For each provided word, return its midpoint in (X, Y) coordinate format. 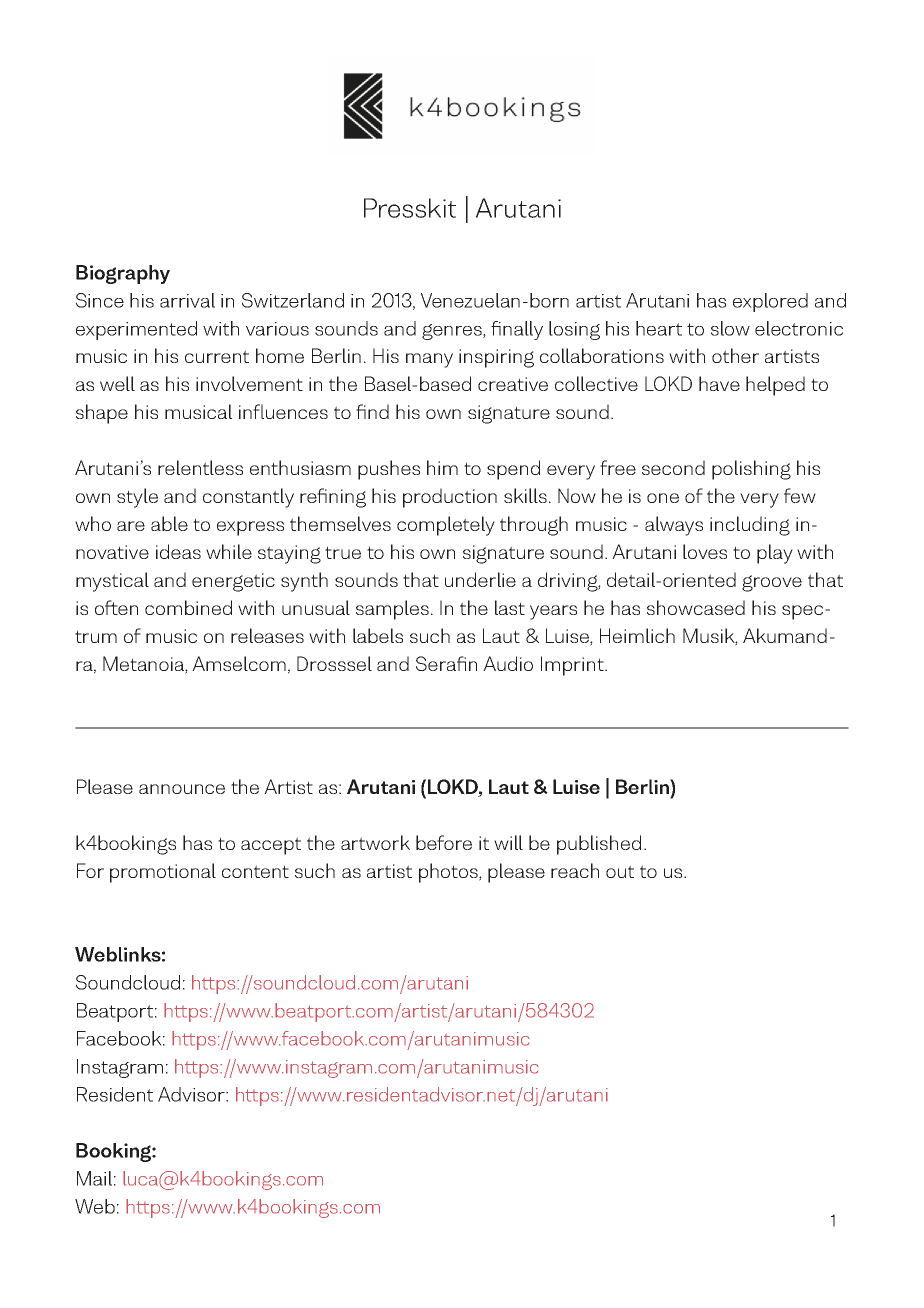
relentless (200, 467)
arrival (187, 300)
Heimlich (637, 635)
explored (770, 302)
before (444, 842)
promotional (163, 873)
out (620, 871)
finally (517, 330)
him (442, 467)
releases (267, 635)
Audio (508, 663)
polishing (751, 470)
